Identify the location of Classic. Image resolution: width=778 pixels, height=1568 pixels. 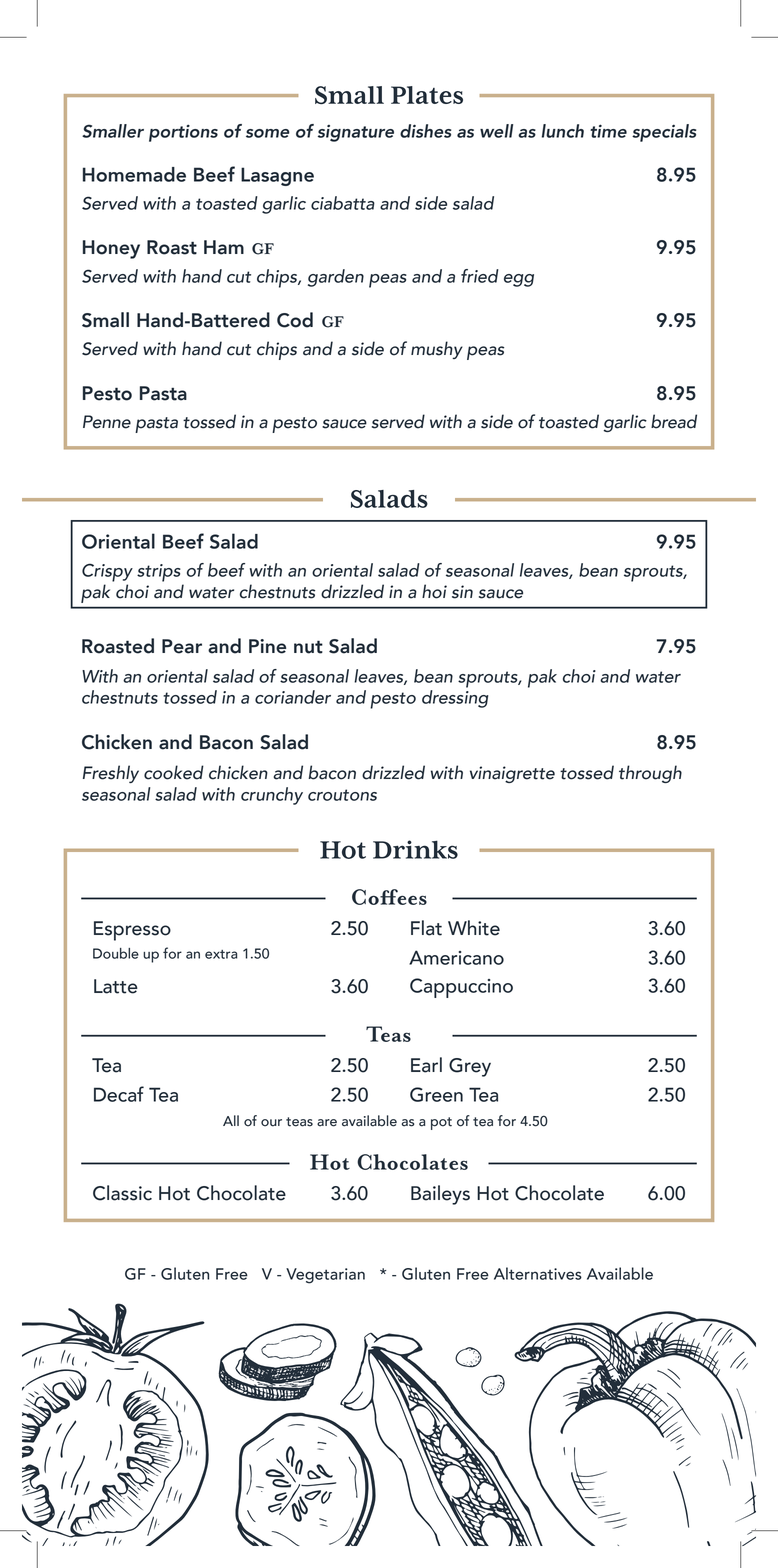
(122, 1193).
